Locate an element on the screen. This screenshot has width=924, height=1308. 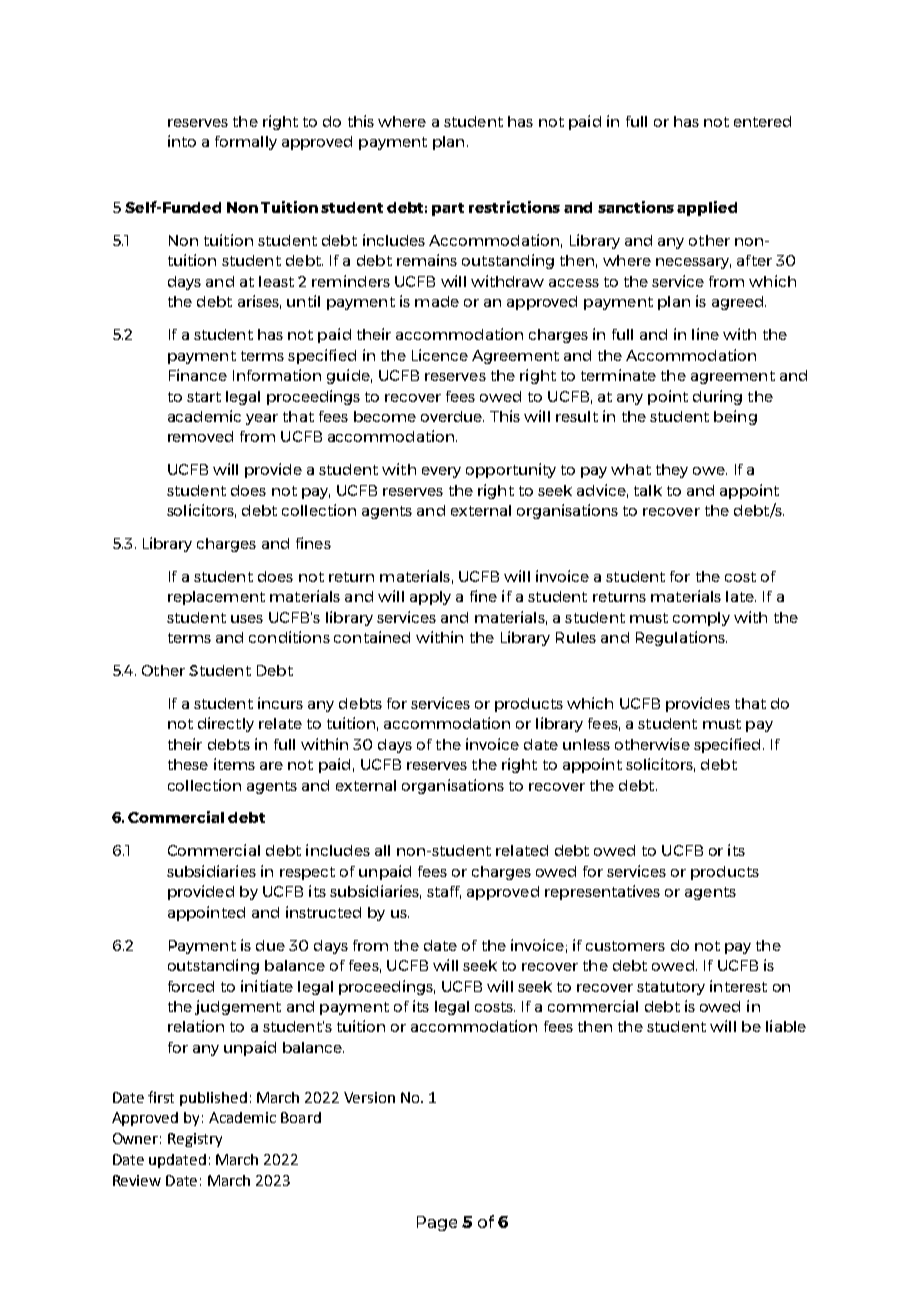
interest is located at coordinates (738, 986).
